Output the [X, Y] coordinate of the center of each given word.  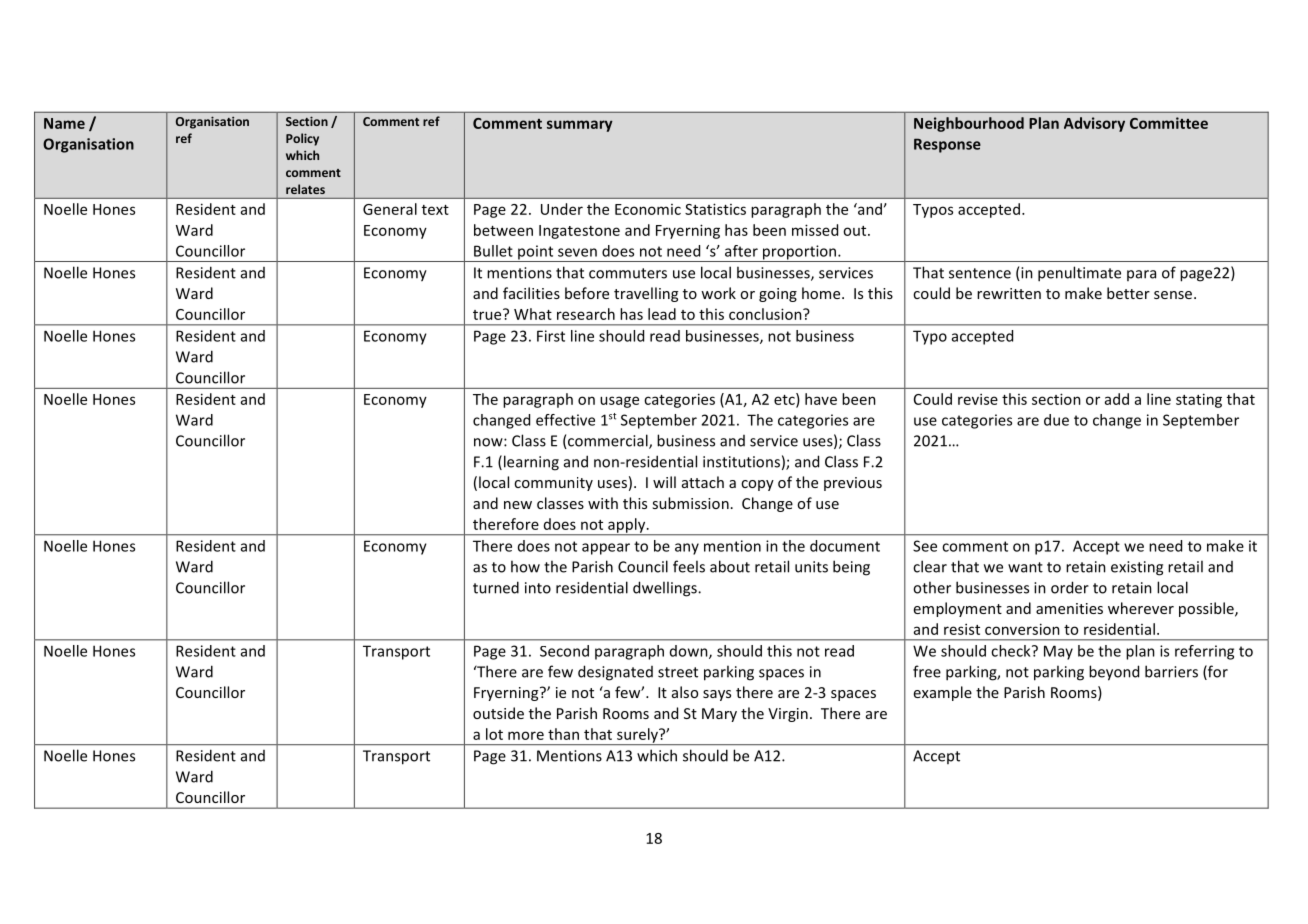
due [1056, 420]
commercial [608, 441]
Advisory [1094, 124]
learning [530, 463]
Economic [648, 209]
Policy [302, 139]
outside [498, 713]
